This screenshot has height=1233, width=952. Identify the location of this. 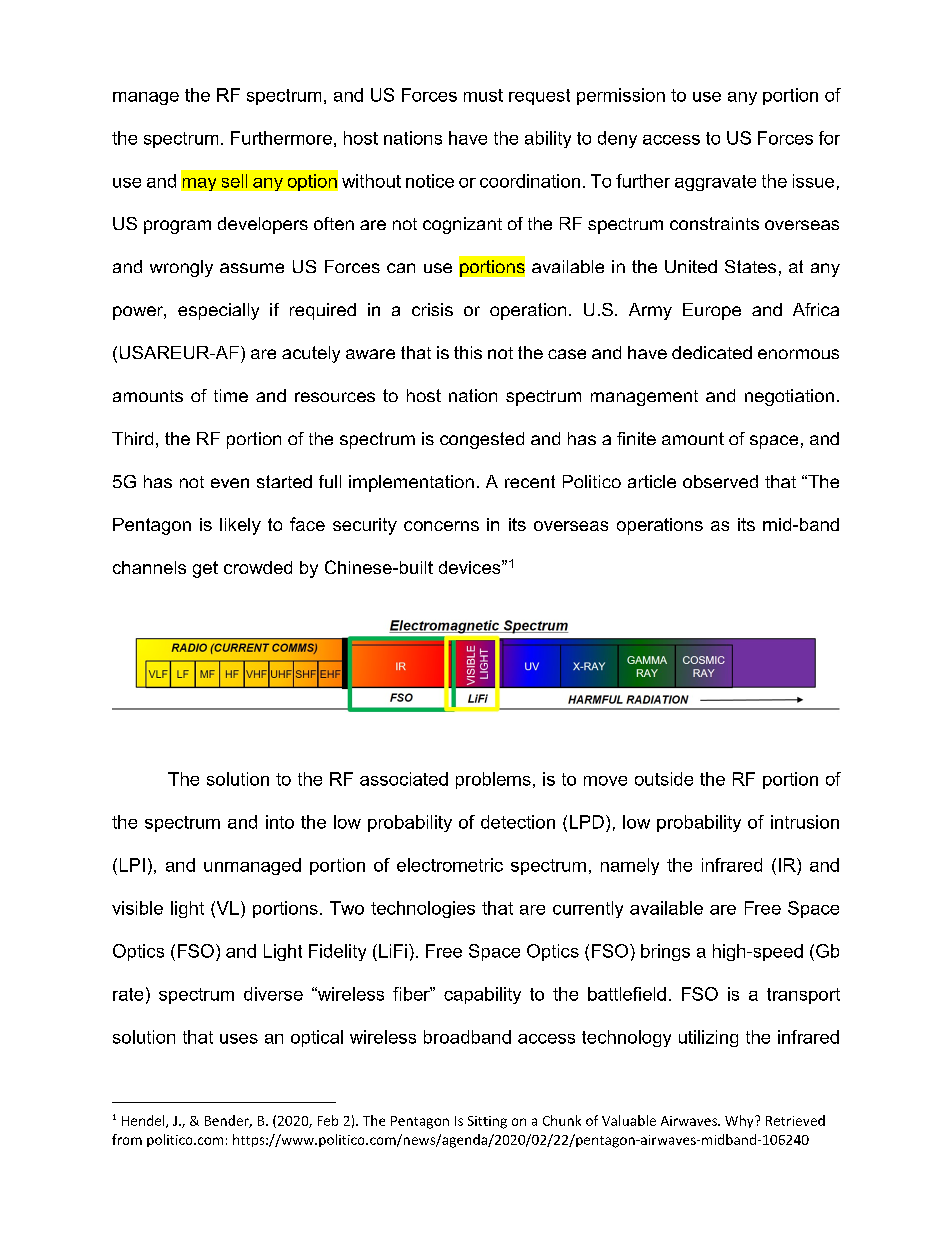
(468, 352).
